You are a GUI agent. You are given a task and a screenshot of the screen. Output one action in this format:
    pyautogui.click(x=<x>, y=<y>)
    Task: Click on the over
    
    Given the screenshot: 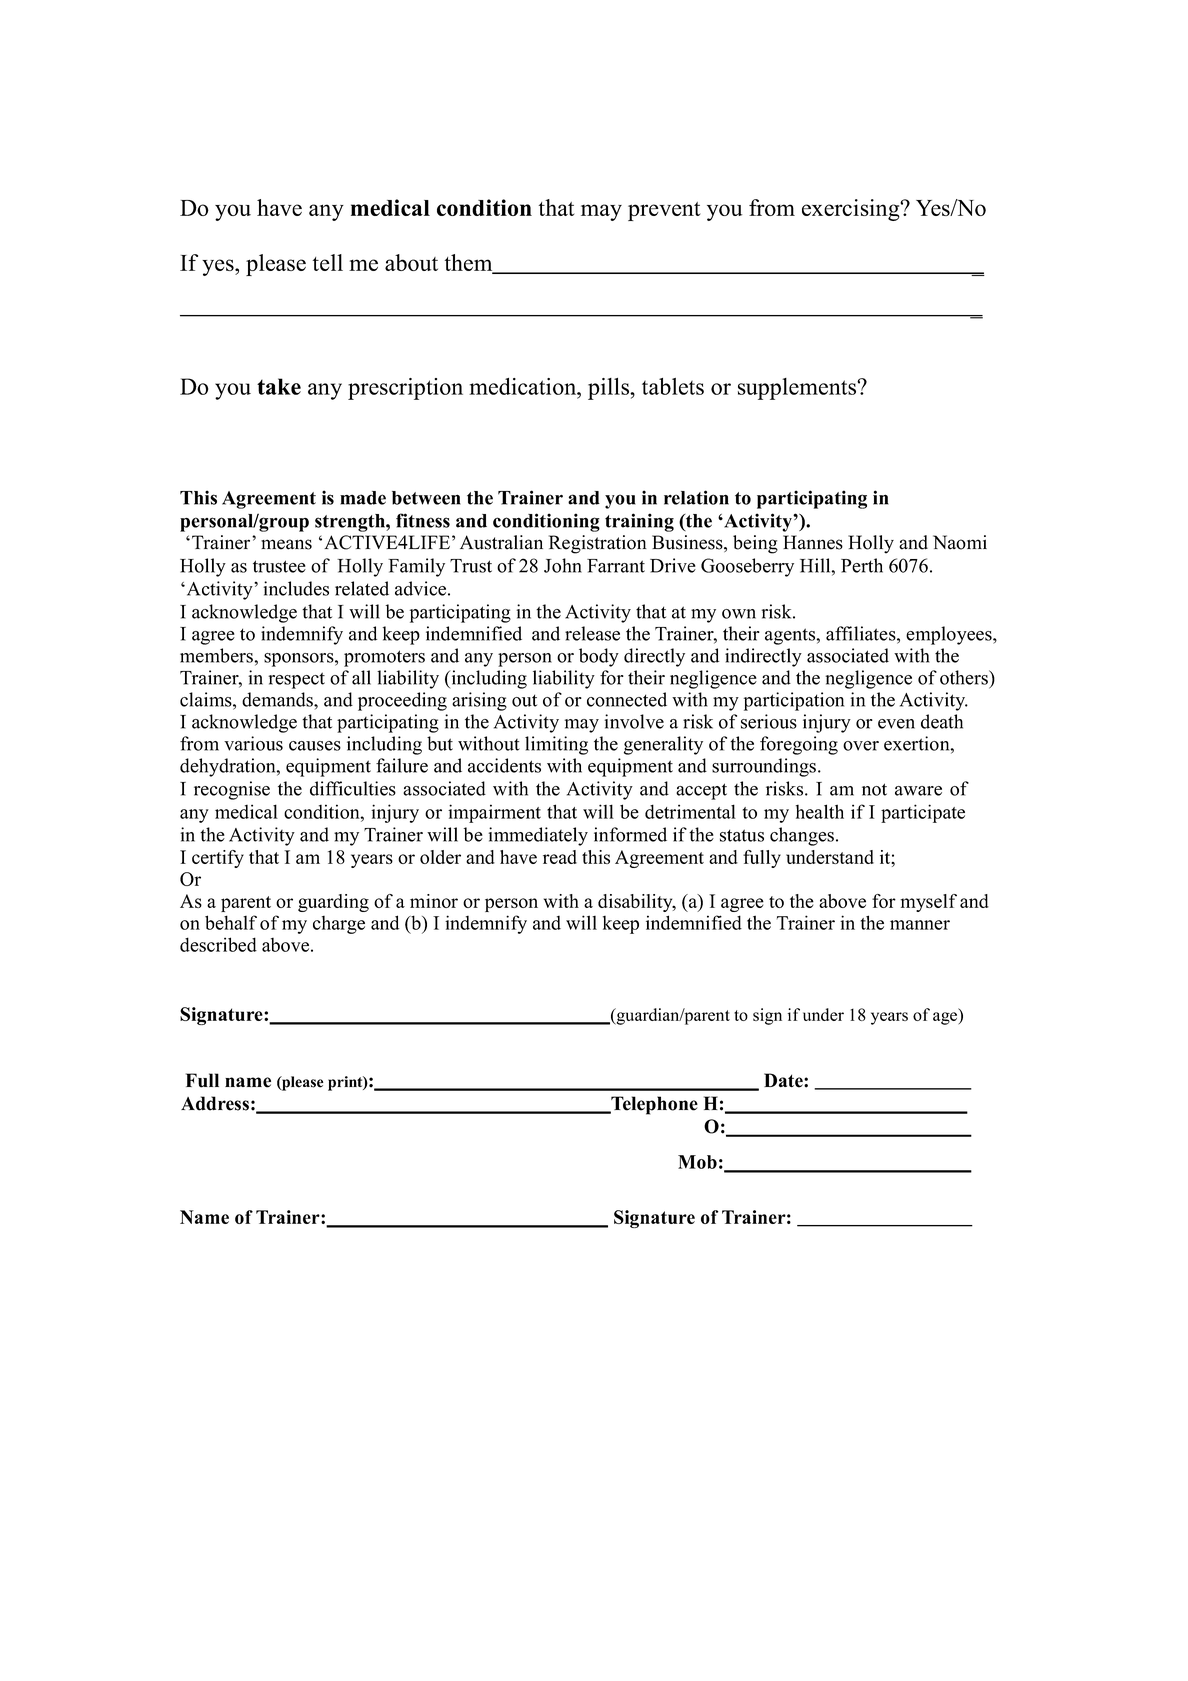 What is the action you would take?
    pyautogui.click(x=861, y=746)
